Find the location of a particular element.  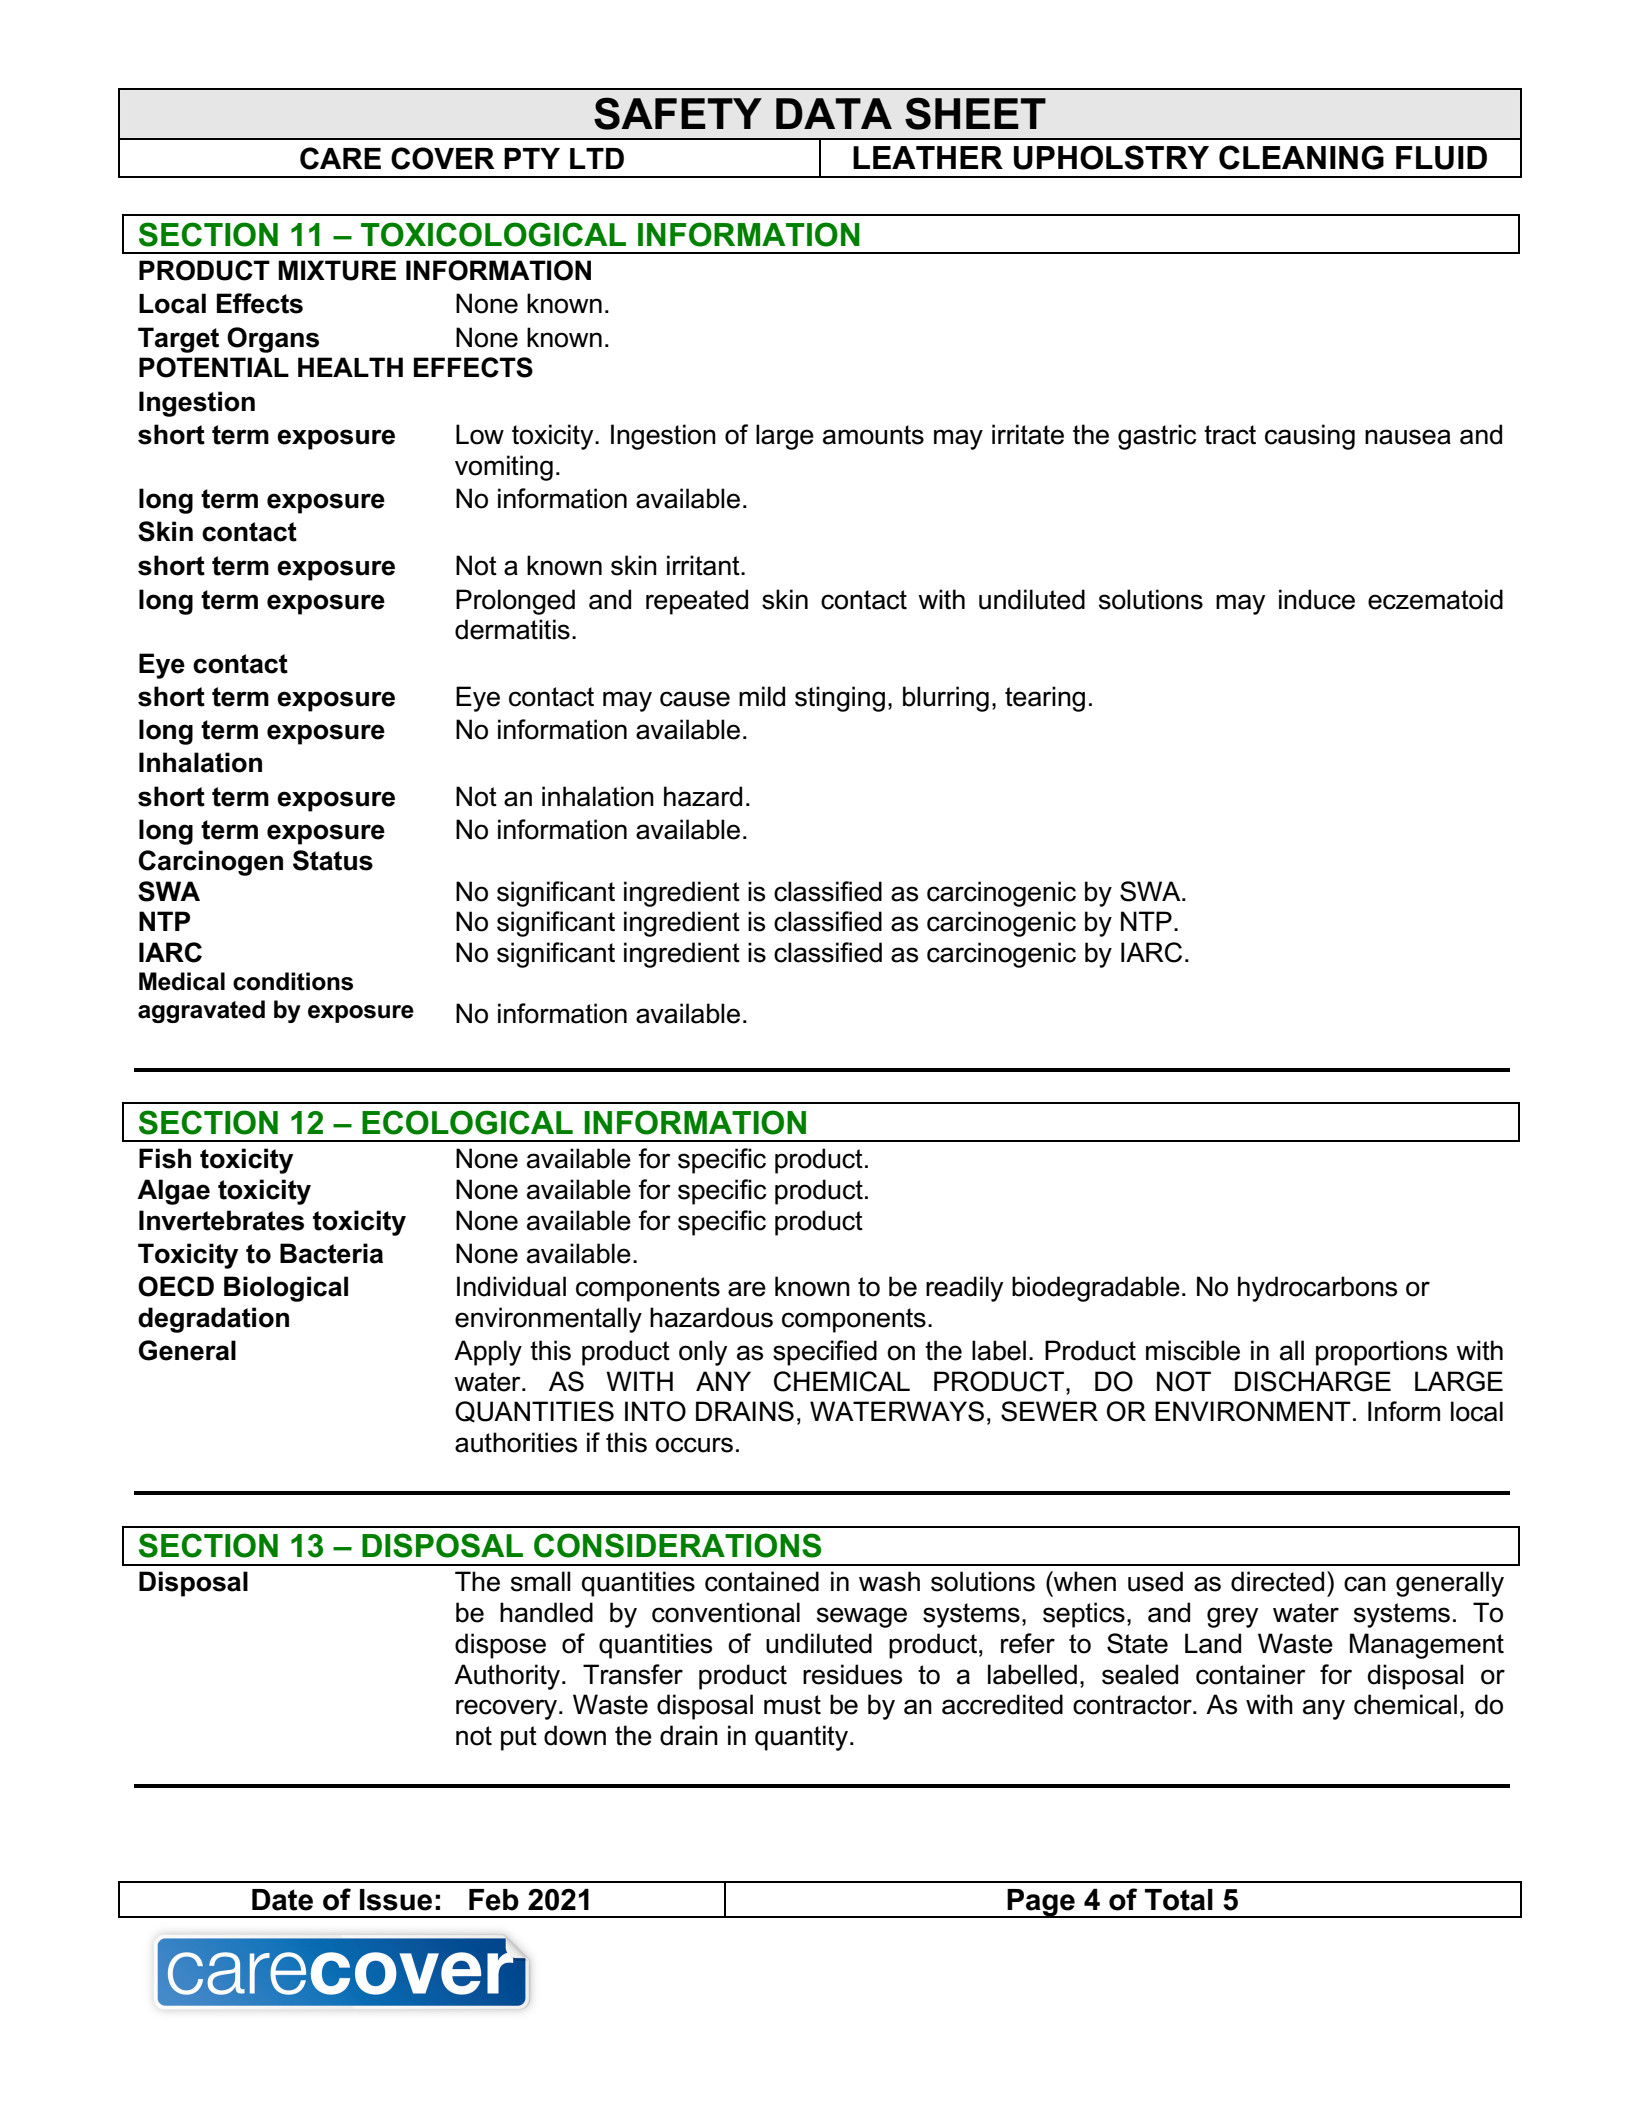

CLEANING is located at coordinates (1301, 157).
